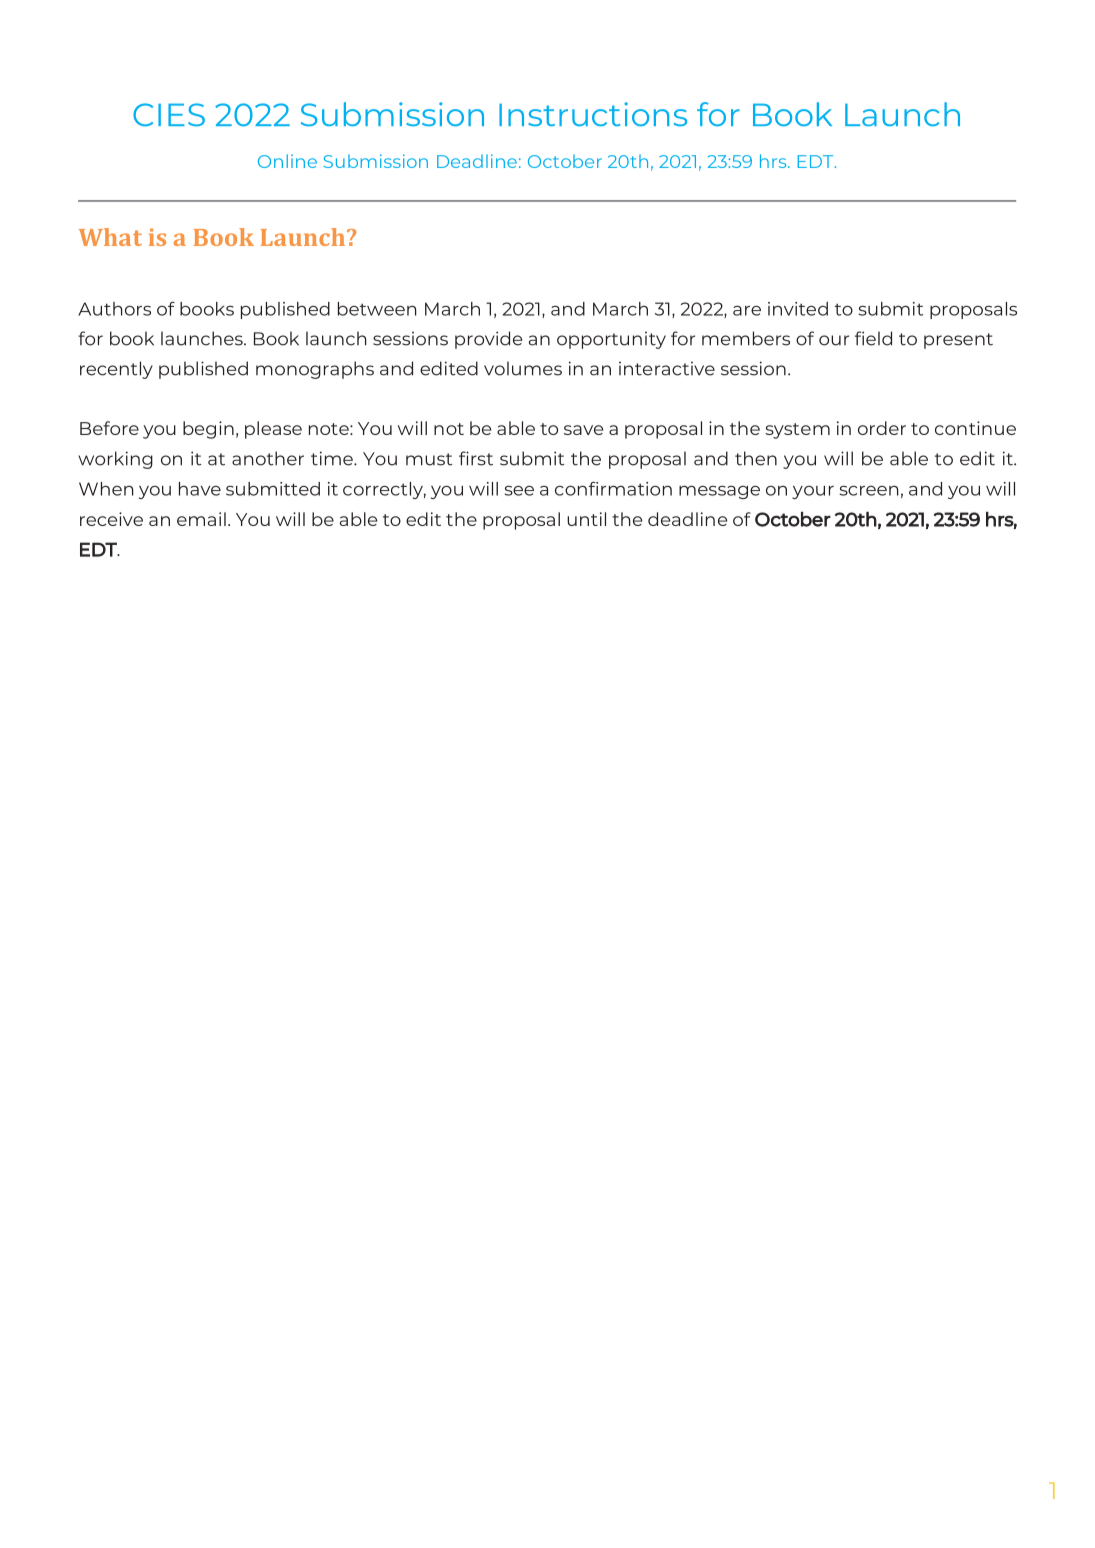 The width and height of the page is (1095, 1548). What do you see at coordinates (114, 309) in the page?
I see `Authors` at bounding box center [114, 309].
